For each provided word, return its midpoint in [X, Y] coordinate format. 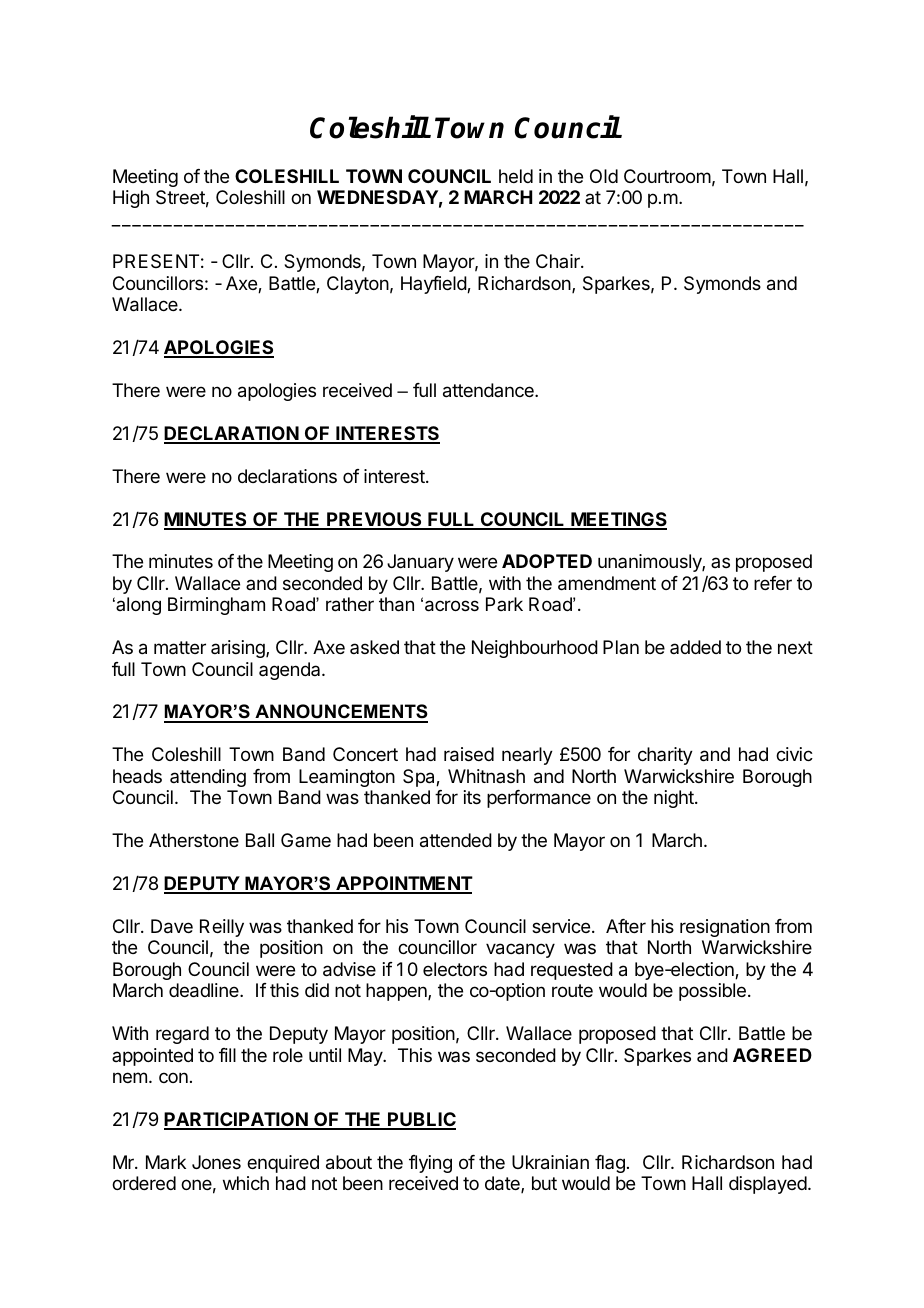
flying [430, 1164]
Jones [216, 1162]
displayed [768, 1185]
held [516, 176]
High [131, 199]
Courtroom [667, 176]
